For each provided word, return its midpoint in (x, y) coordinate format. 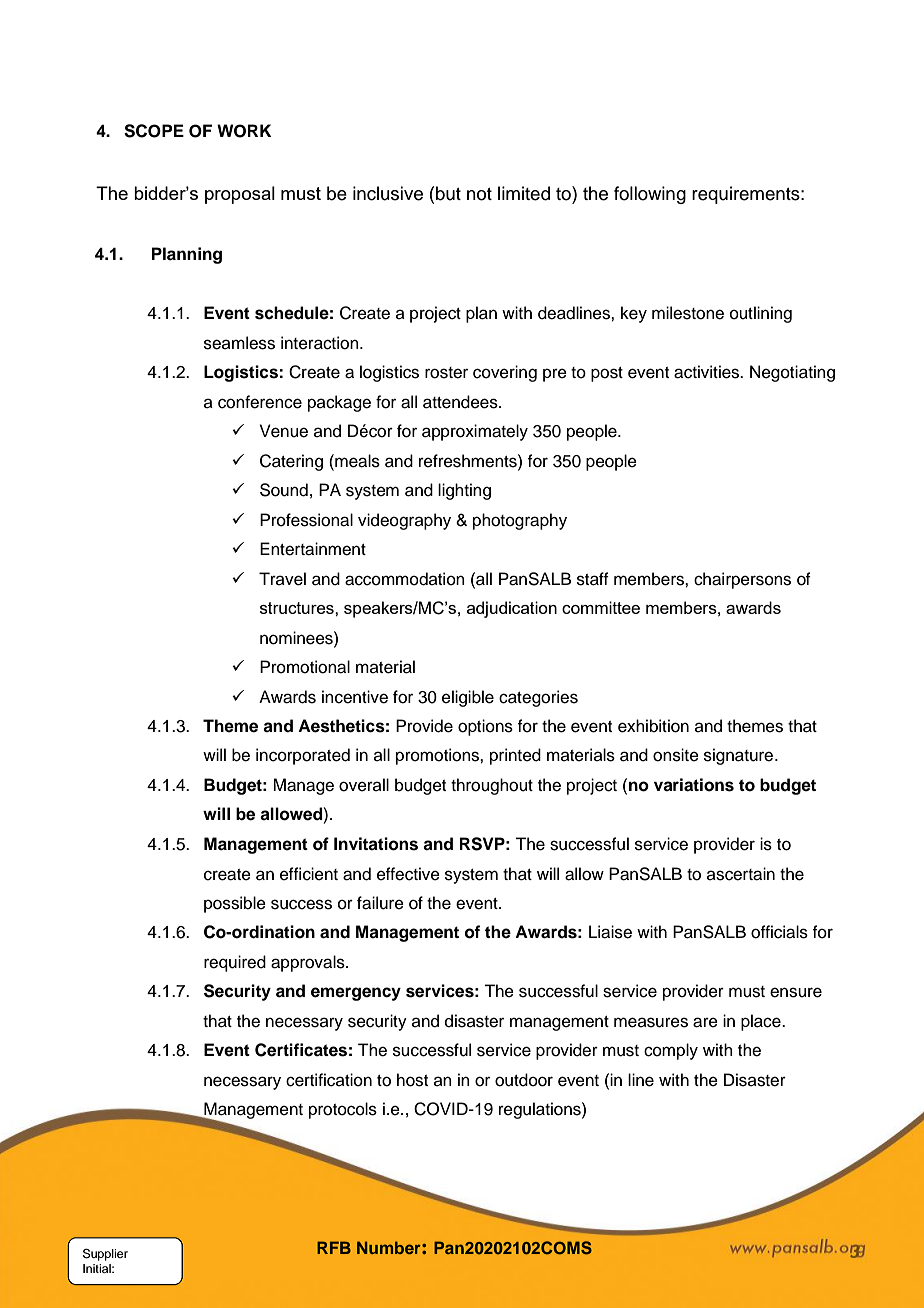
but (448, 193)
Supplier (105, 1255)
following (650, 195)
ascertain (741, 874)
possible (235, 904)
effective (408, 874)
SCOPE (154, 131)
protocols (343, 1110)
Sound (284, 490)
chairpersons (742, 580)
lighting (464, 491)
